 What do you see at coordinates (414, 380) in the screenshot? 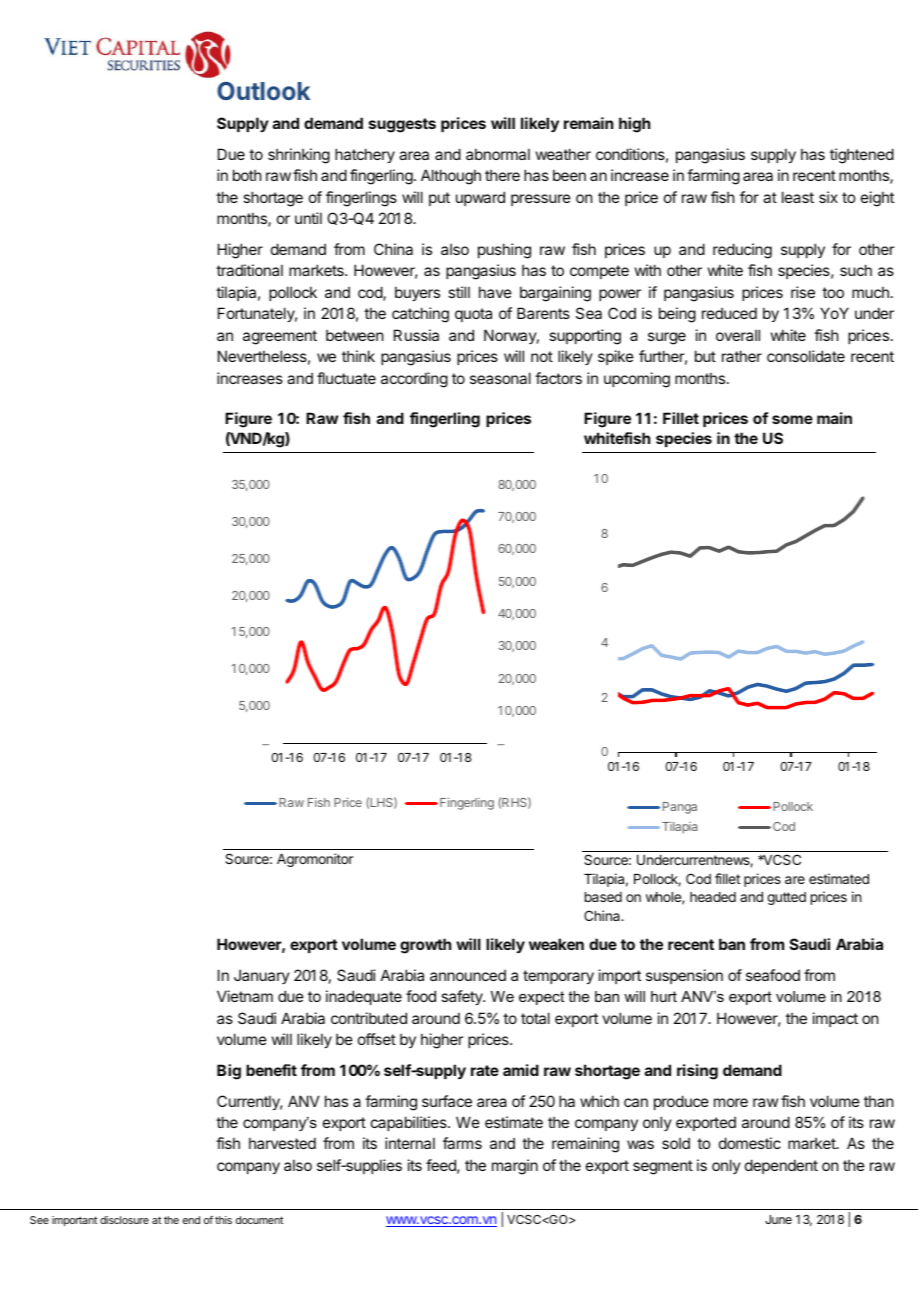
I see `according` at bounding box center [414, 380].
